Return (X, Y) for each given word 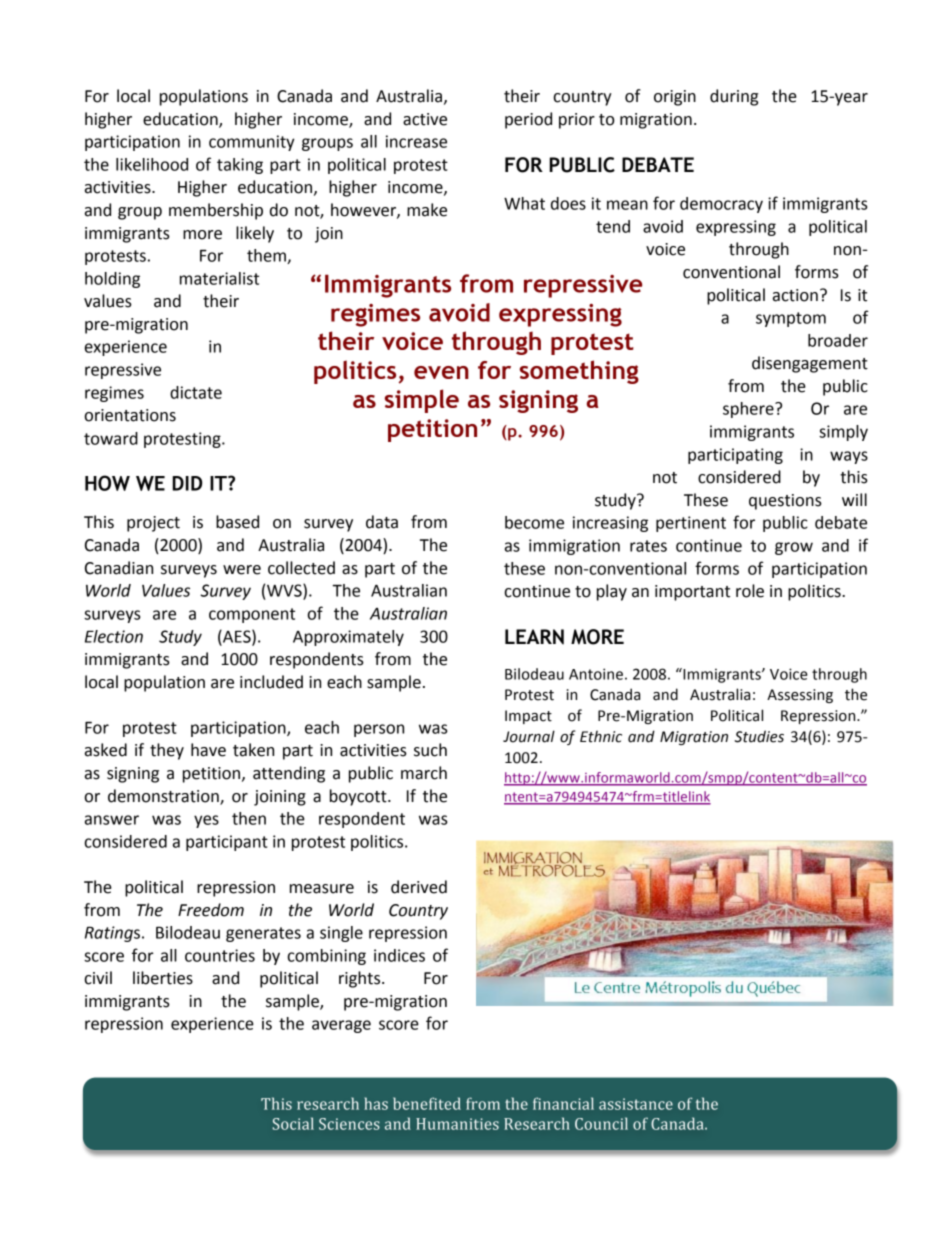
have (208, 750)
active (425, 119)
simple (422, 401)
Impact (528, 717)
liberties (163, 978)
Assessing (800, 696)
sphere (749, 410)
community (252, 143)
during (734, 97)
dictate (196, 392)
